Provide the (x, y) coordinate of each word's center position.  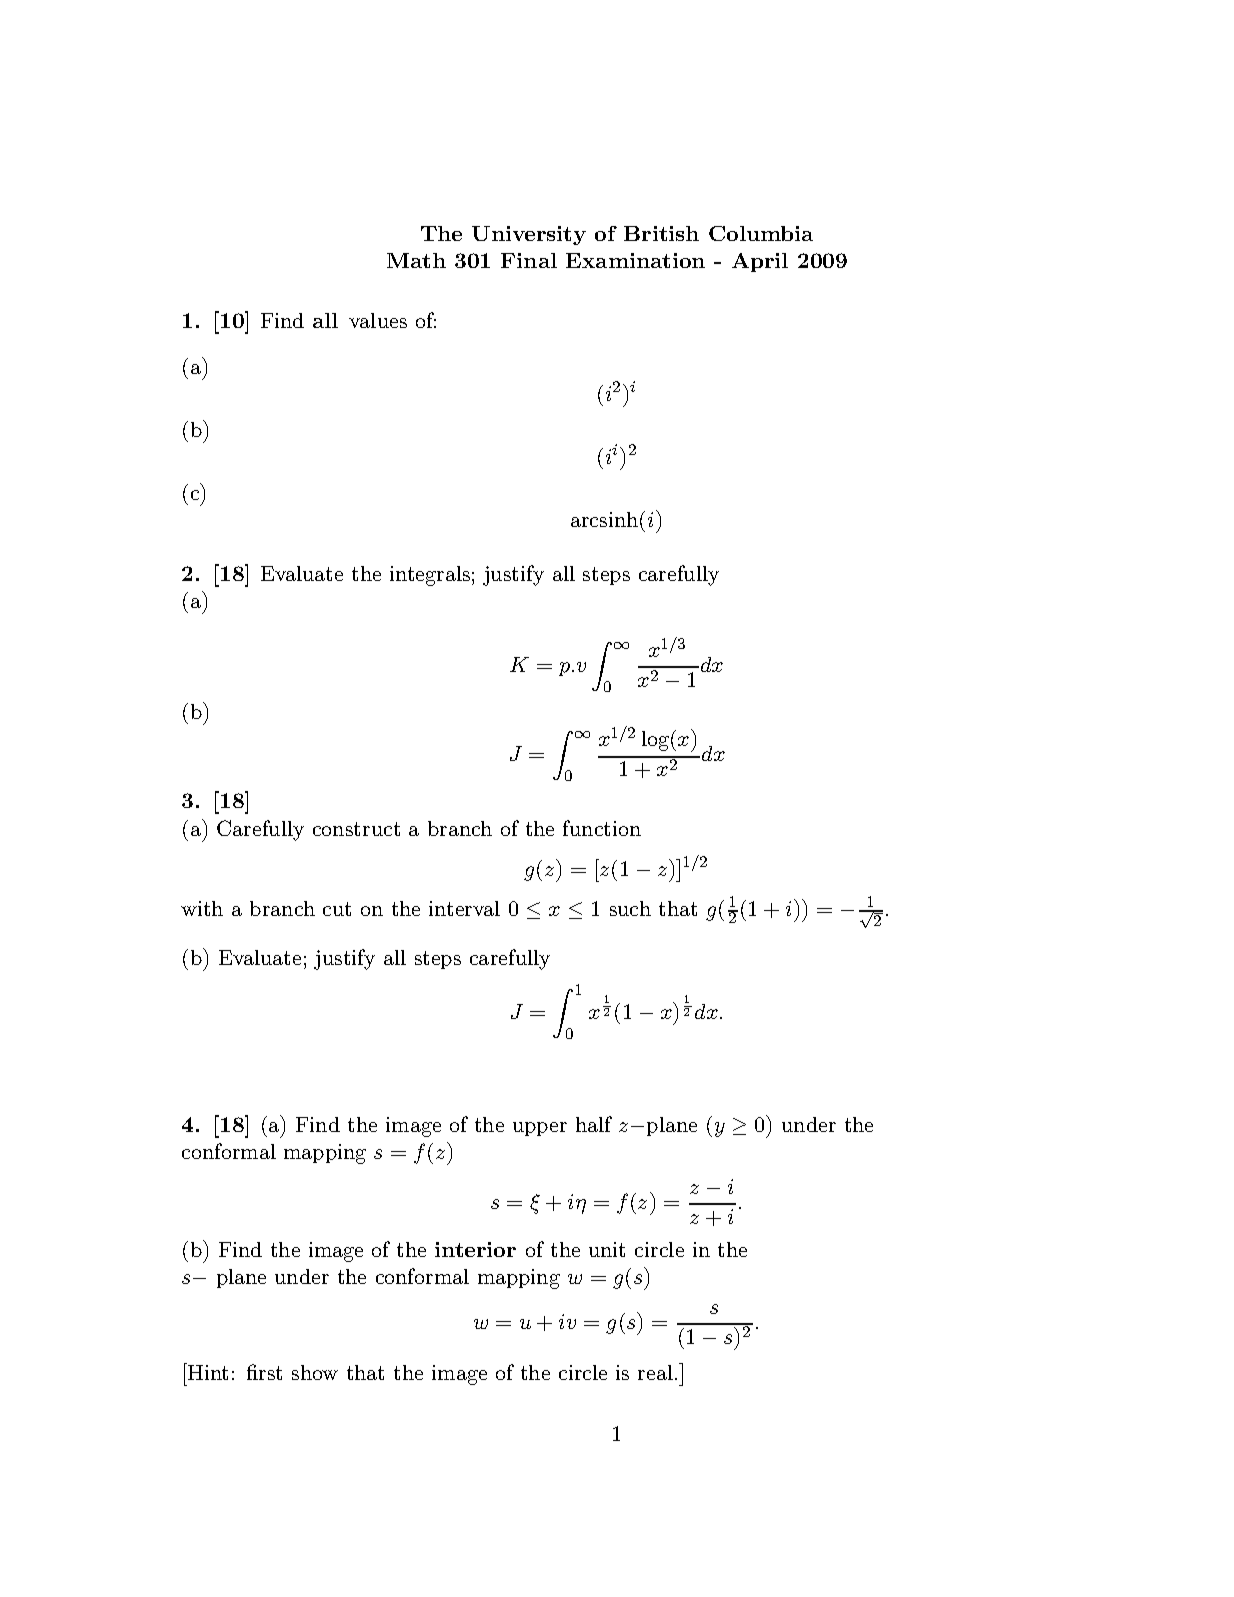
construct (356, 829)
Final (529, 260)
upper (540, 1129)
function (602, 828)
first (264, 1372)
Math (416, 260)
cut (337, 909)
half (594, 1124)
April (760, 262)
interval (464, 908)
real (655, 1372)
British (661, 233)
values (378, 320)
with (202, 908)
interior (475, 1249)
